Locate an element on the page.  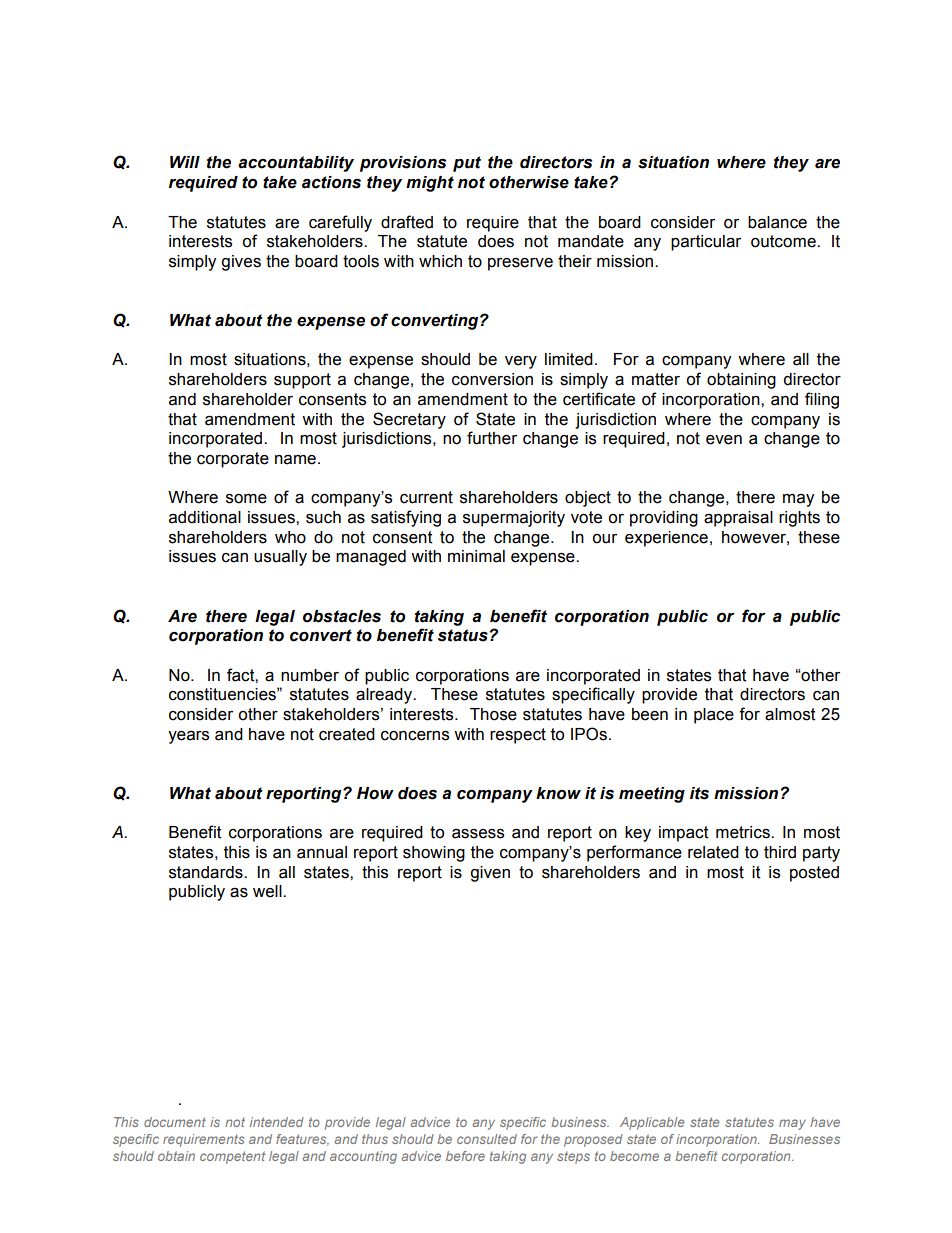
intended is located at coordinates (277, 1122).
